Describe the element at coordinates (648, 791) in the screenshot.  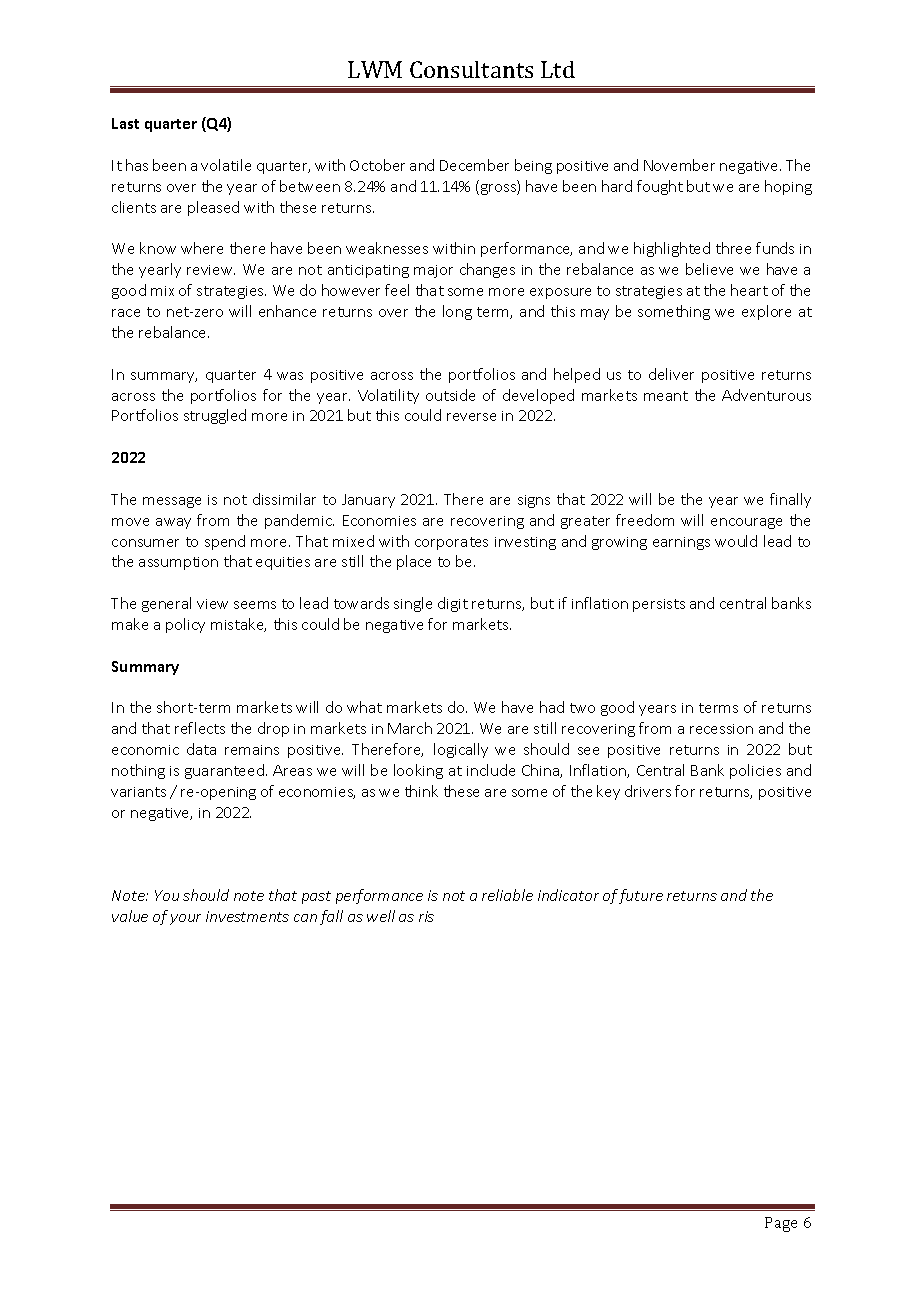
I see `drivers` at that location.
